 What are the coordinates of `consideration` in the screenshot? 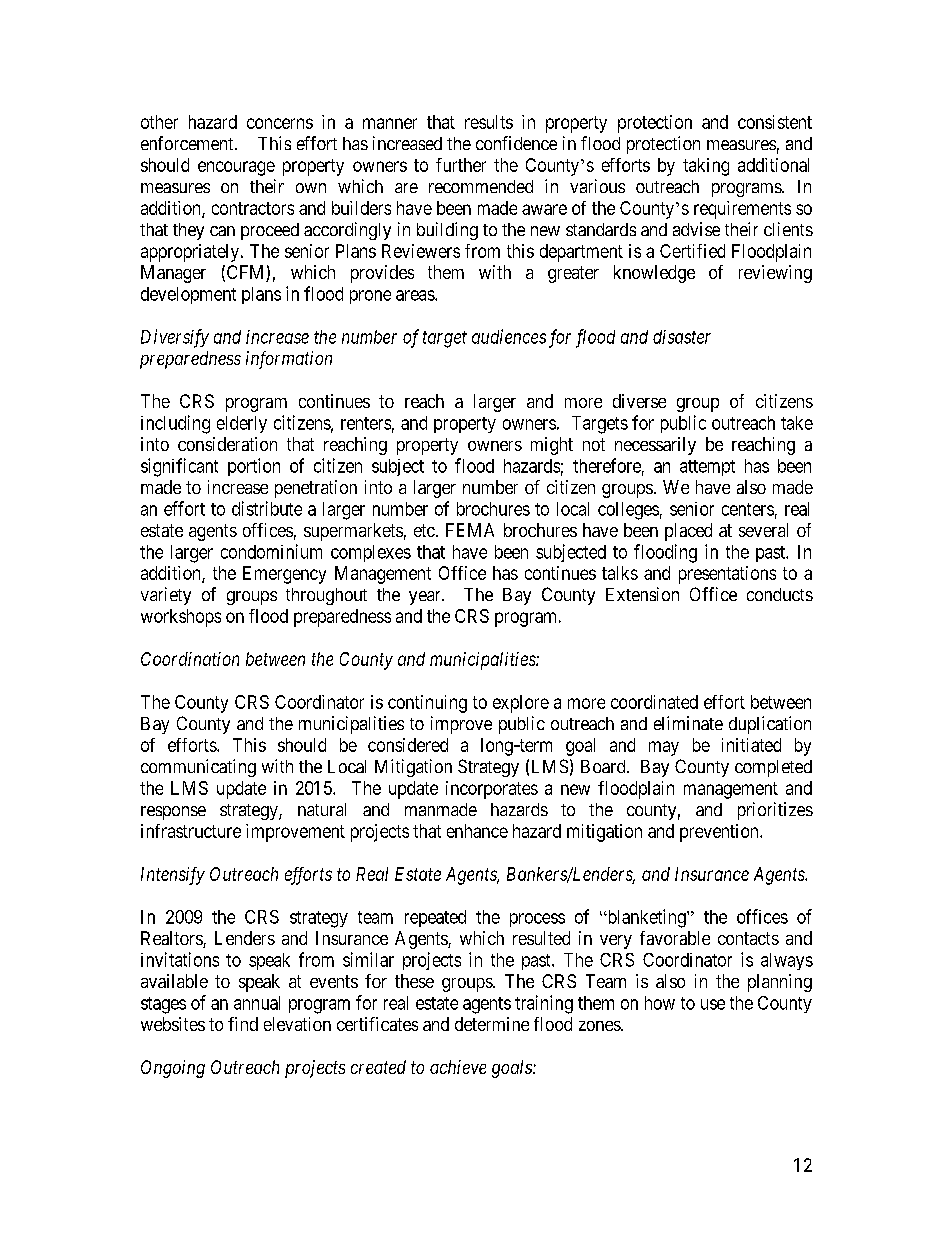 It's located at (227, 444).
